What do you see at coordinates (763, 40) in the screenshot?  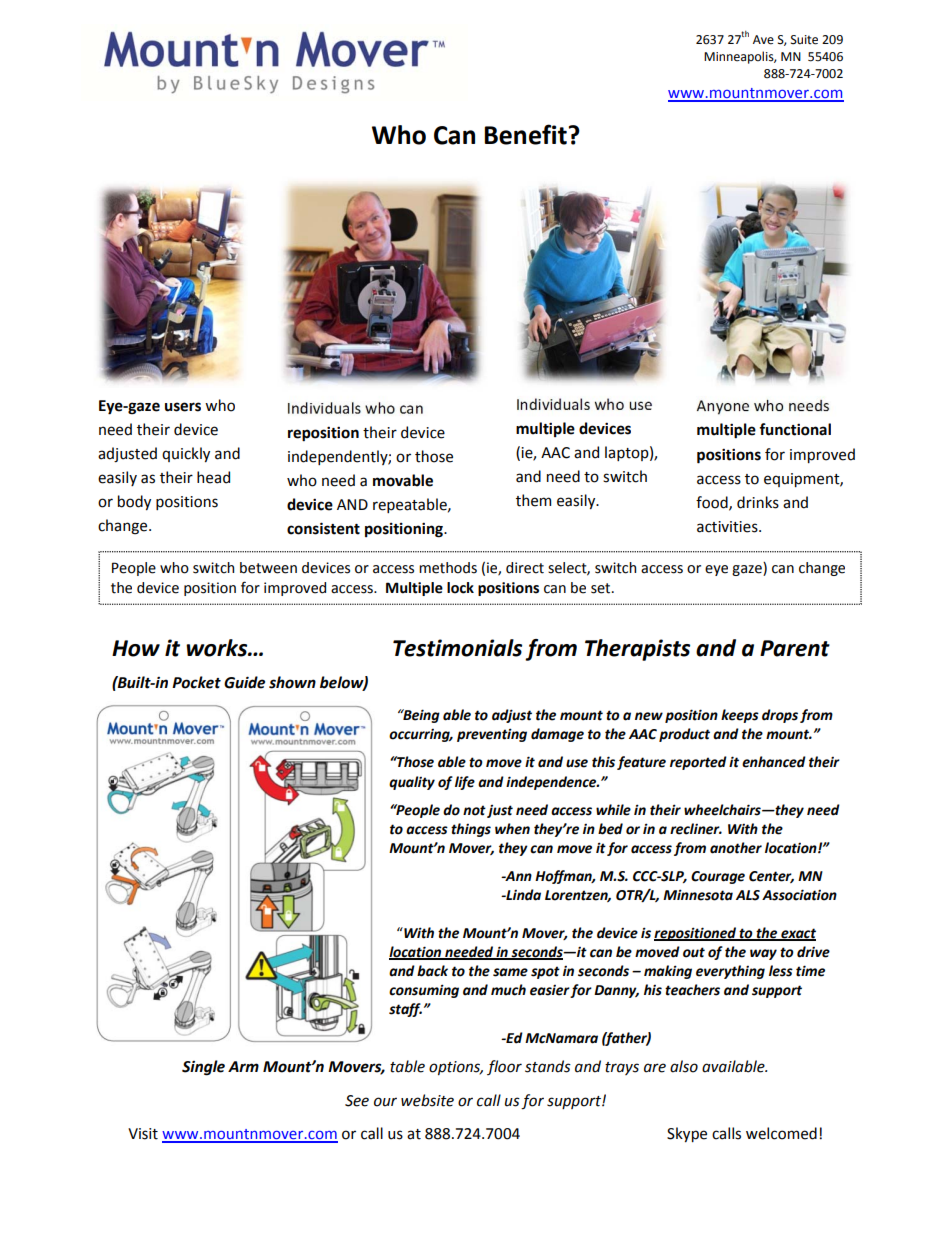 I see `Ave` at bounding box center [763, 40].
